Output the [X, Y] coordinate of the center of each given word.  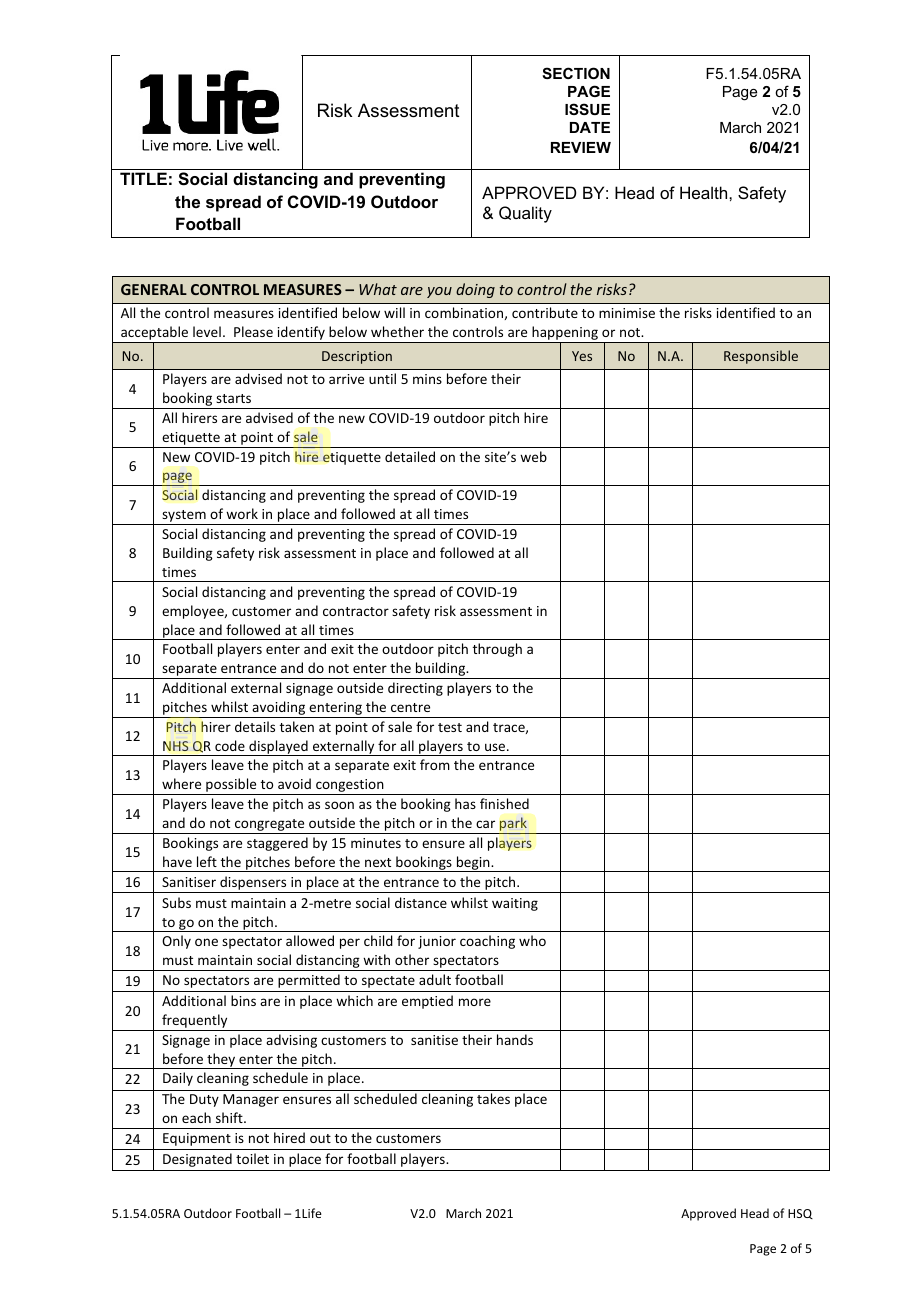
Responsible [761, 357]
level [207, 331]
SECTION [576, 73]
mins [427, 379]
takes [493, 1098]
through [497, 650]
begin [473, 864]
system [184, 517]
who [532, 940]
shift [230, 1117]
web [533, 456]
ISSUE [587, 109]
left [207, 861]
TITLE [143, 178]
